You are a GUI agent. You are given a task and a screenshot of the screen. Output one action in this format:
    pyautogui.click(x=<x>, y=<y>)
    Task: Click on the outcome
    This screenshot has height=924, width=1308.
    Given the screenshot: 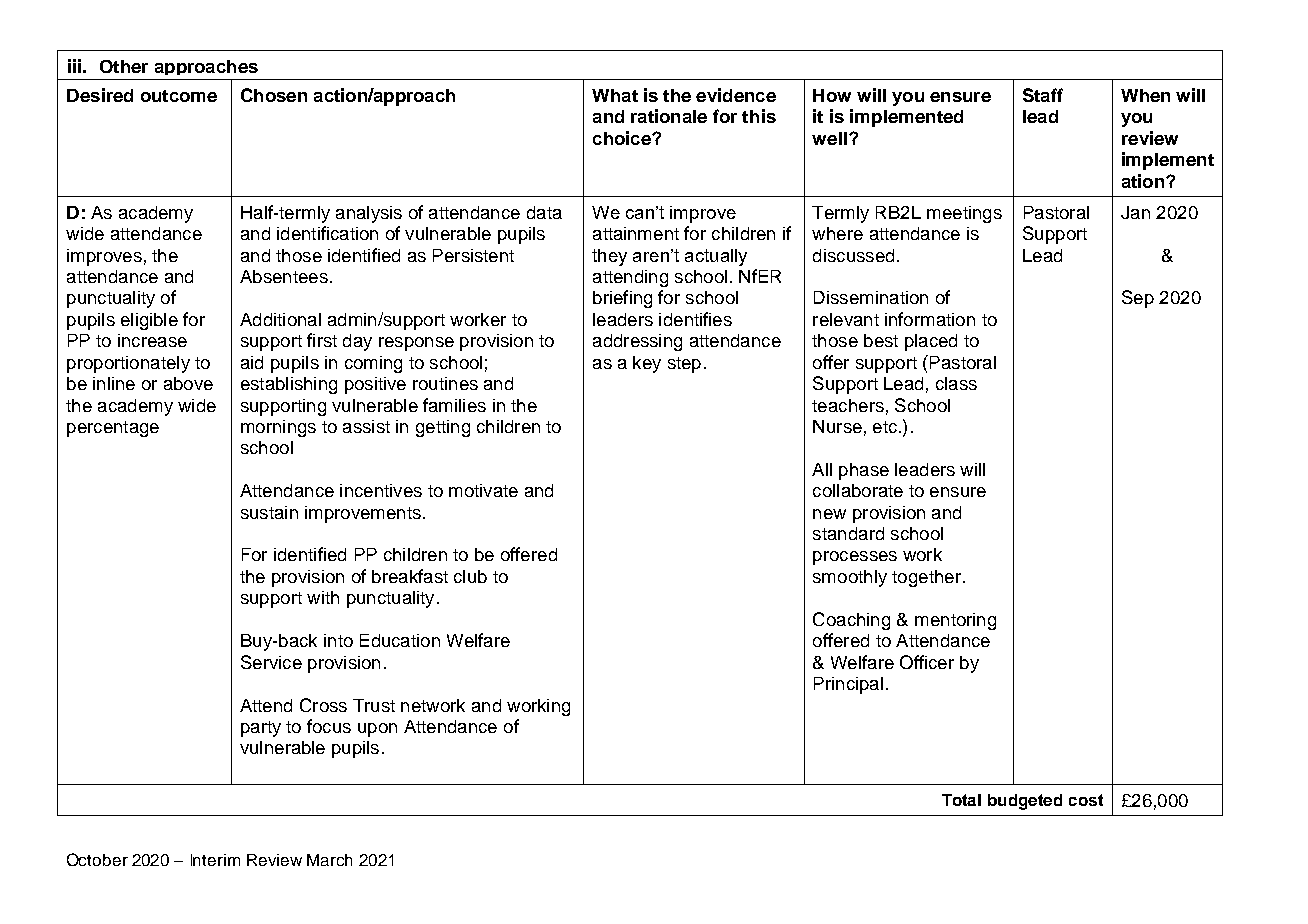 What is the action you would take?
    pyautogui.click(x=179, y=96)
